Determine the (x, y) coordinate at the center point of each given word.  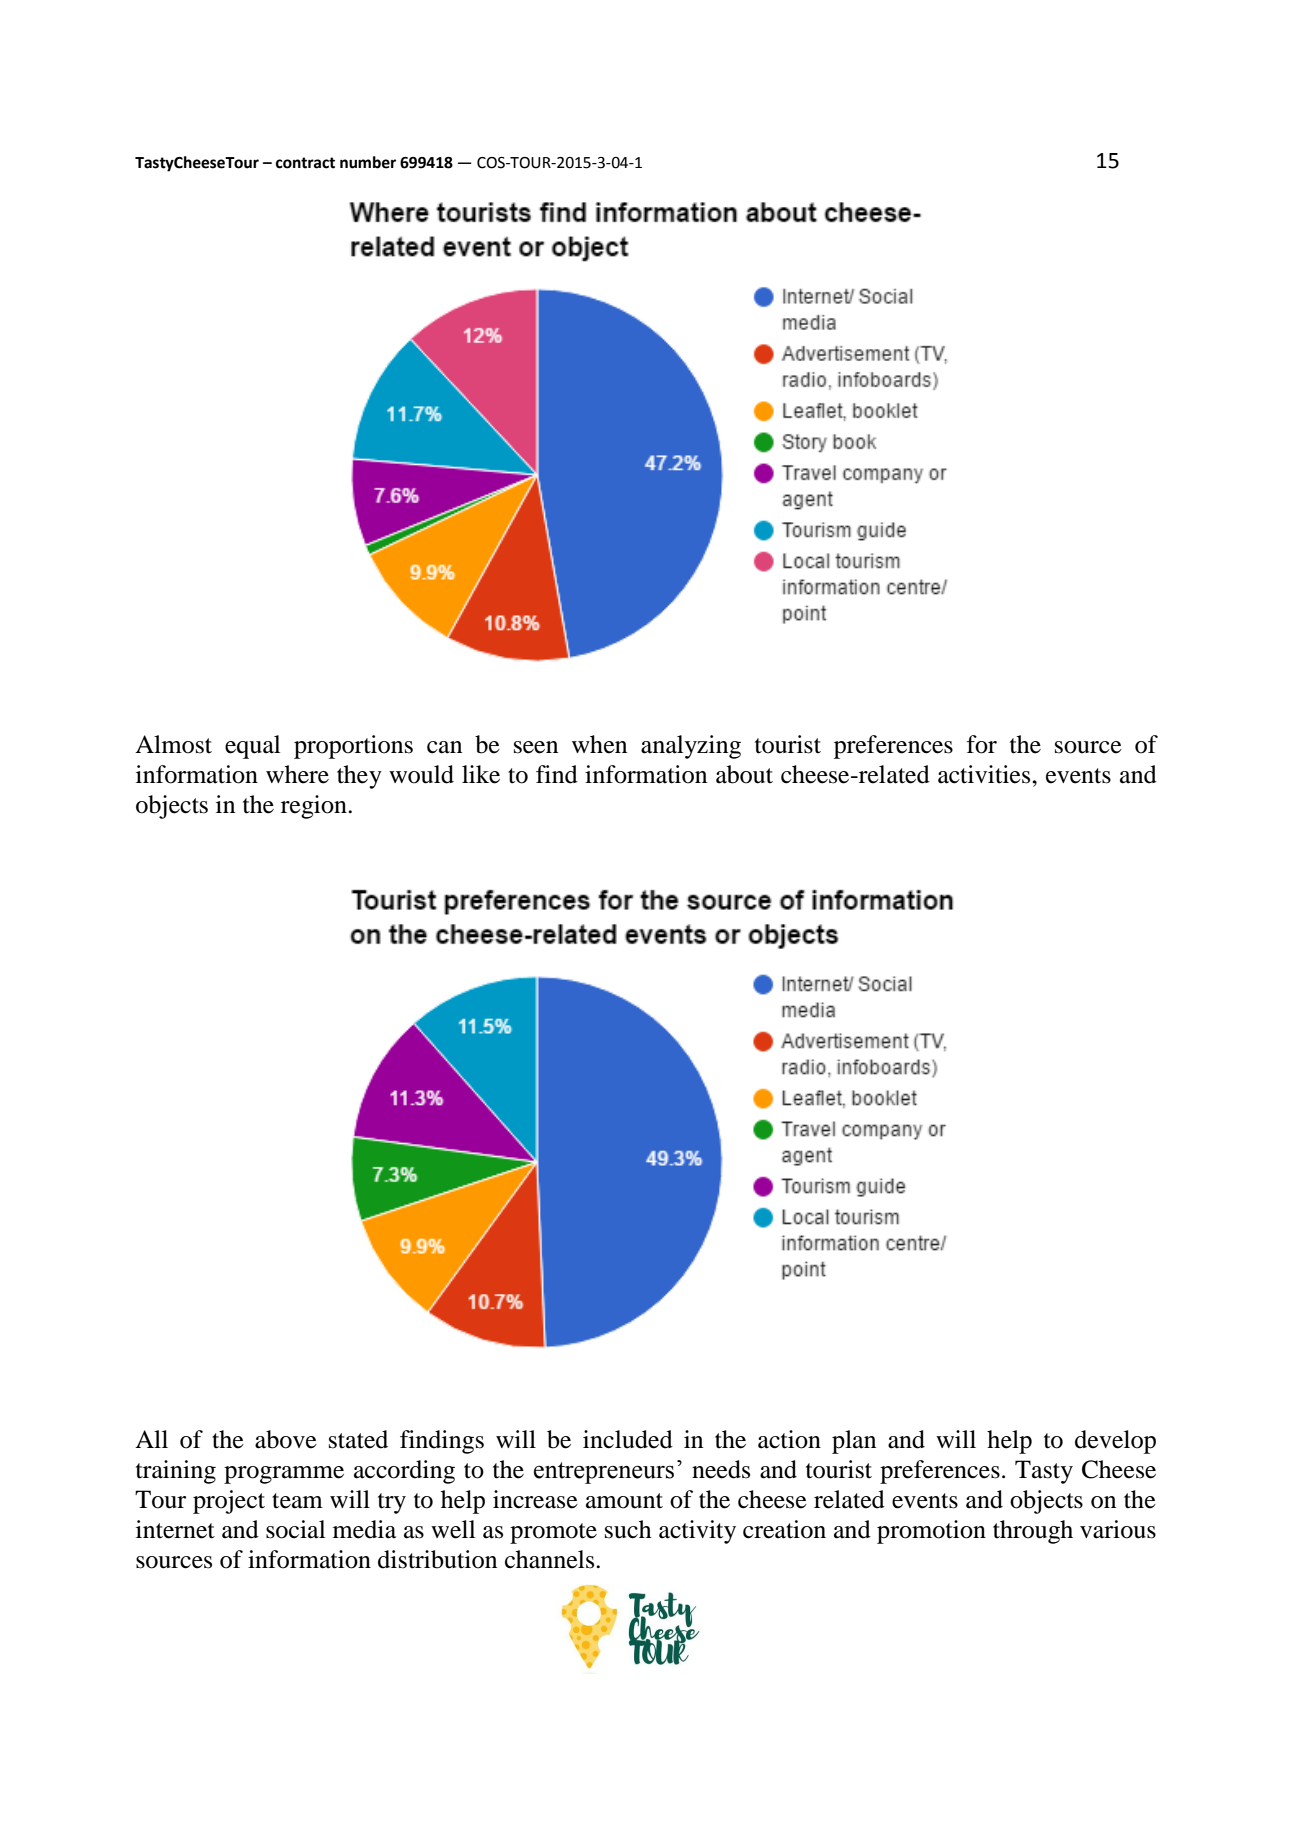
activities (985, 774)
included (628, 1439)
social (295, 1529)
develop (1115, 1442)
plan (854, 1442)
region (315, 807)
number (368, 162)
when (599, 744)
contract (305, 163)
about (744, 774)
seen (536, 747)
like (481, 774)
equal (252, 747)
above (286, 1439)
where (297, 774)
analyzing (691, 747)
